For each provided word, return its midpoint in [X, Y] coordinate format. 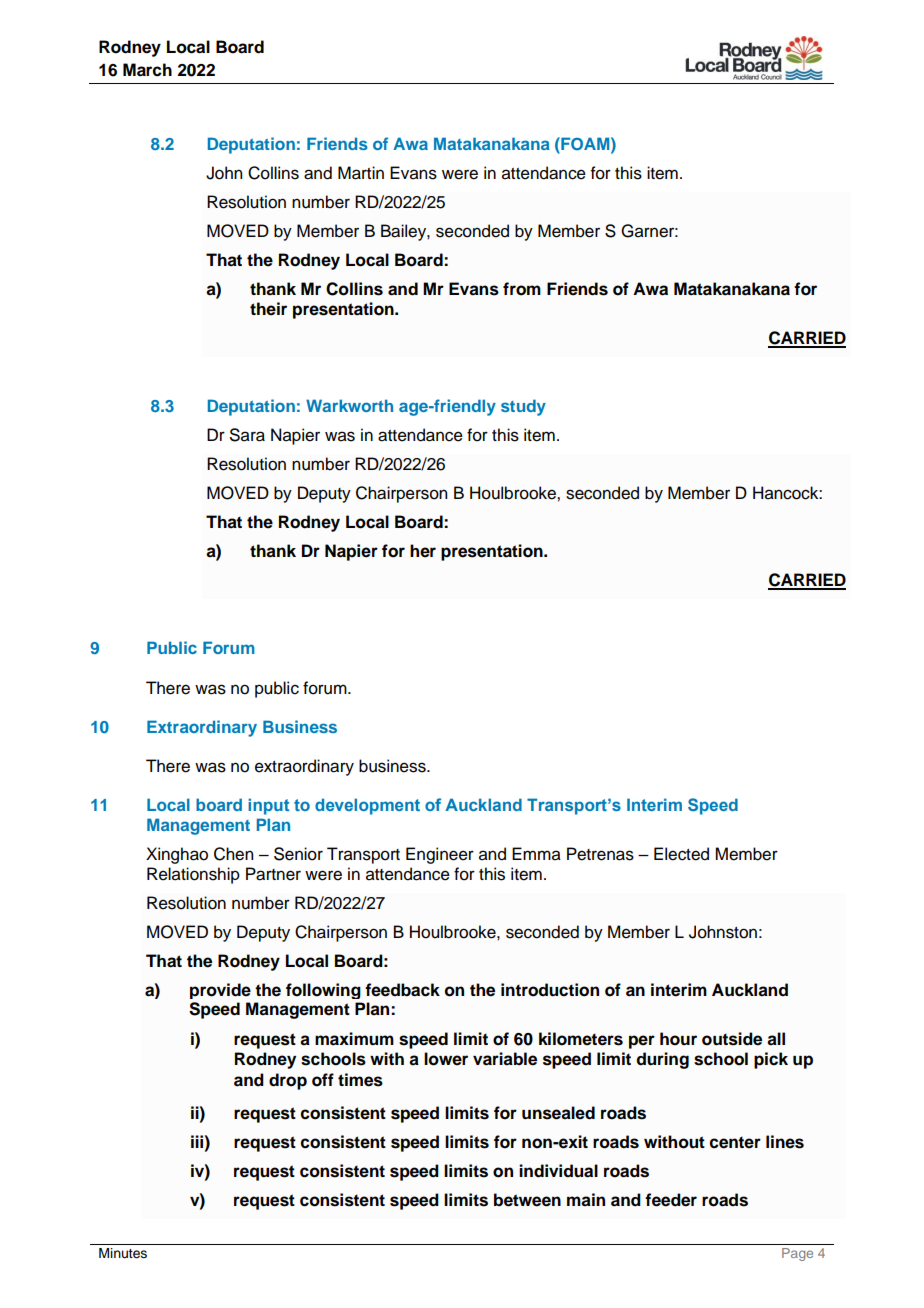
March [147, 70]
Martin [361, 173]
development [367, 806]
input [268, 806]
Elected [681, 854]
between [527, 1200]
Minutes [123, 1253]
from [522, 289]
